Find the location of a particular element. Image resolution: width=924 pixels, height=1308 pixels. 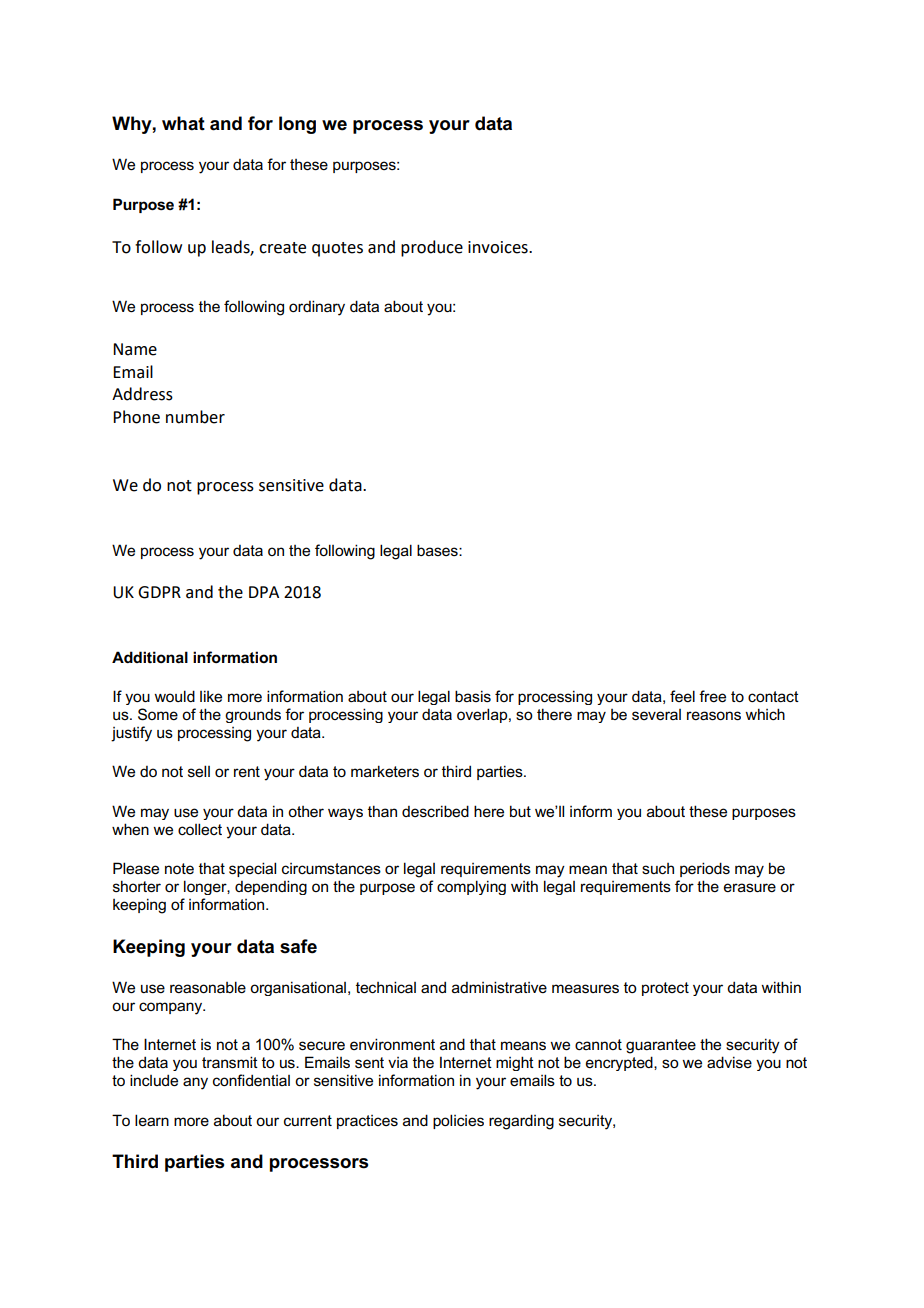

ordinary is located at coordinates (317, 308).
